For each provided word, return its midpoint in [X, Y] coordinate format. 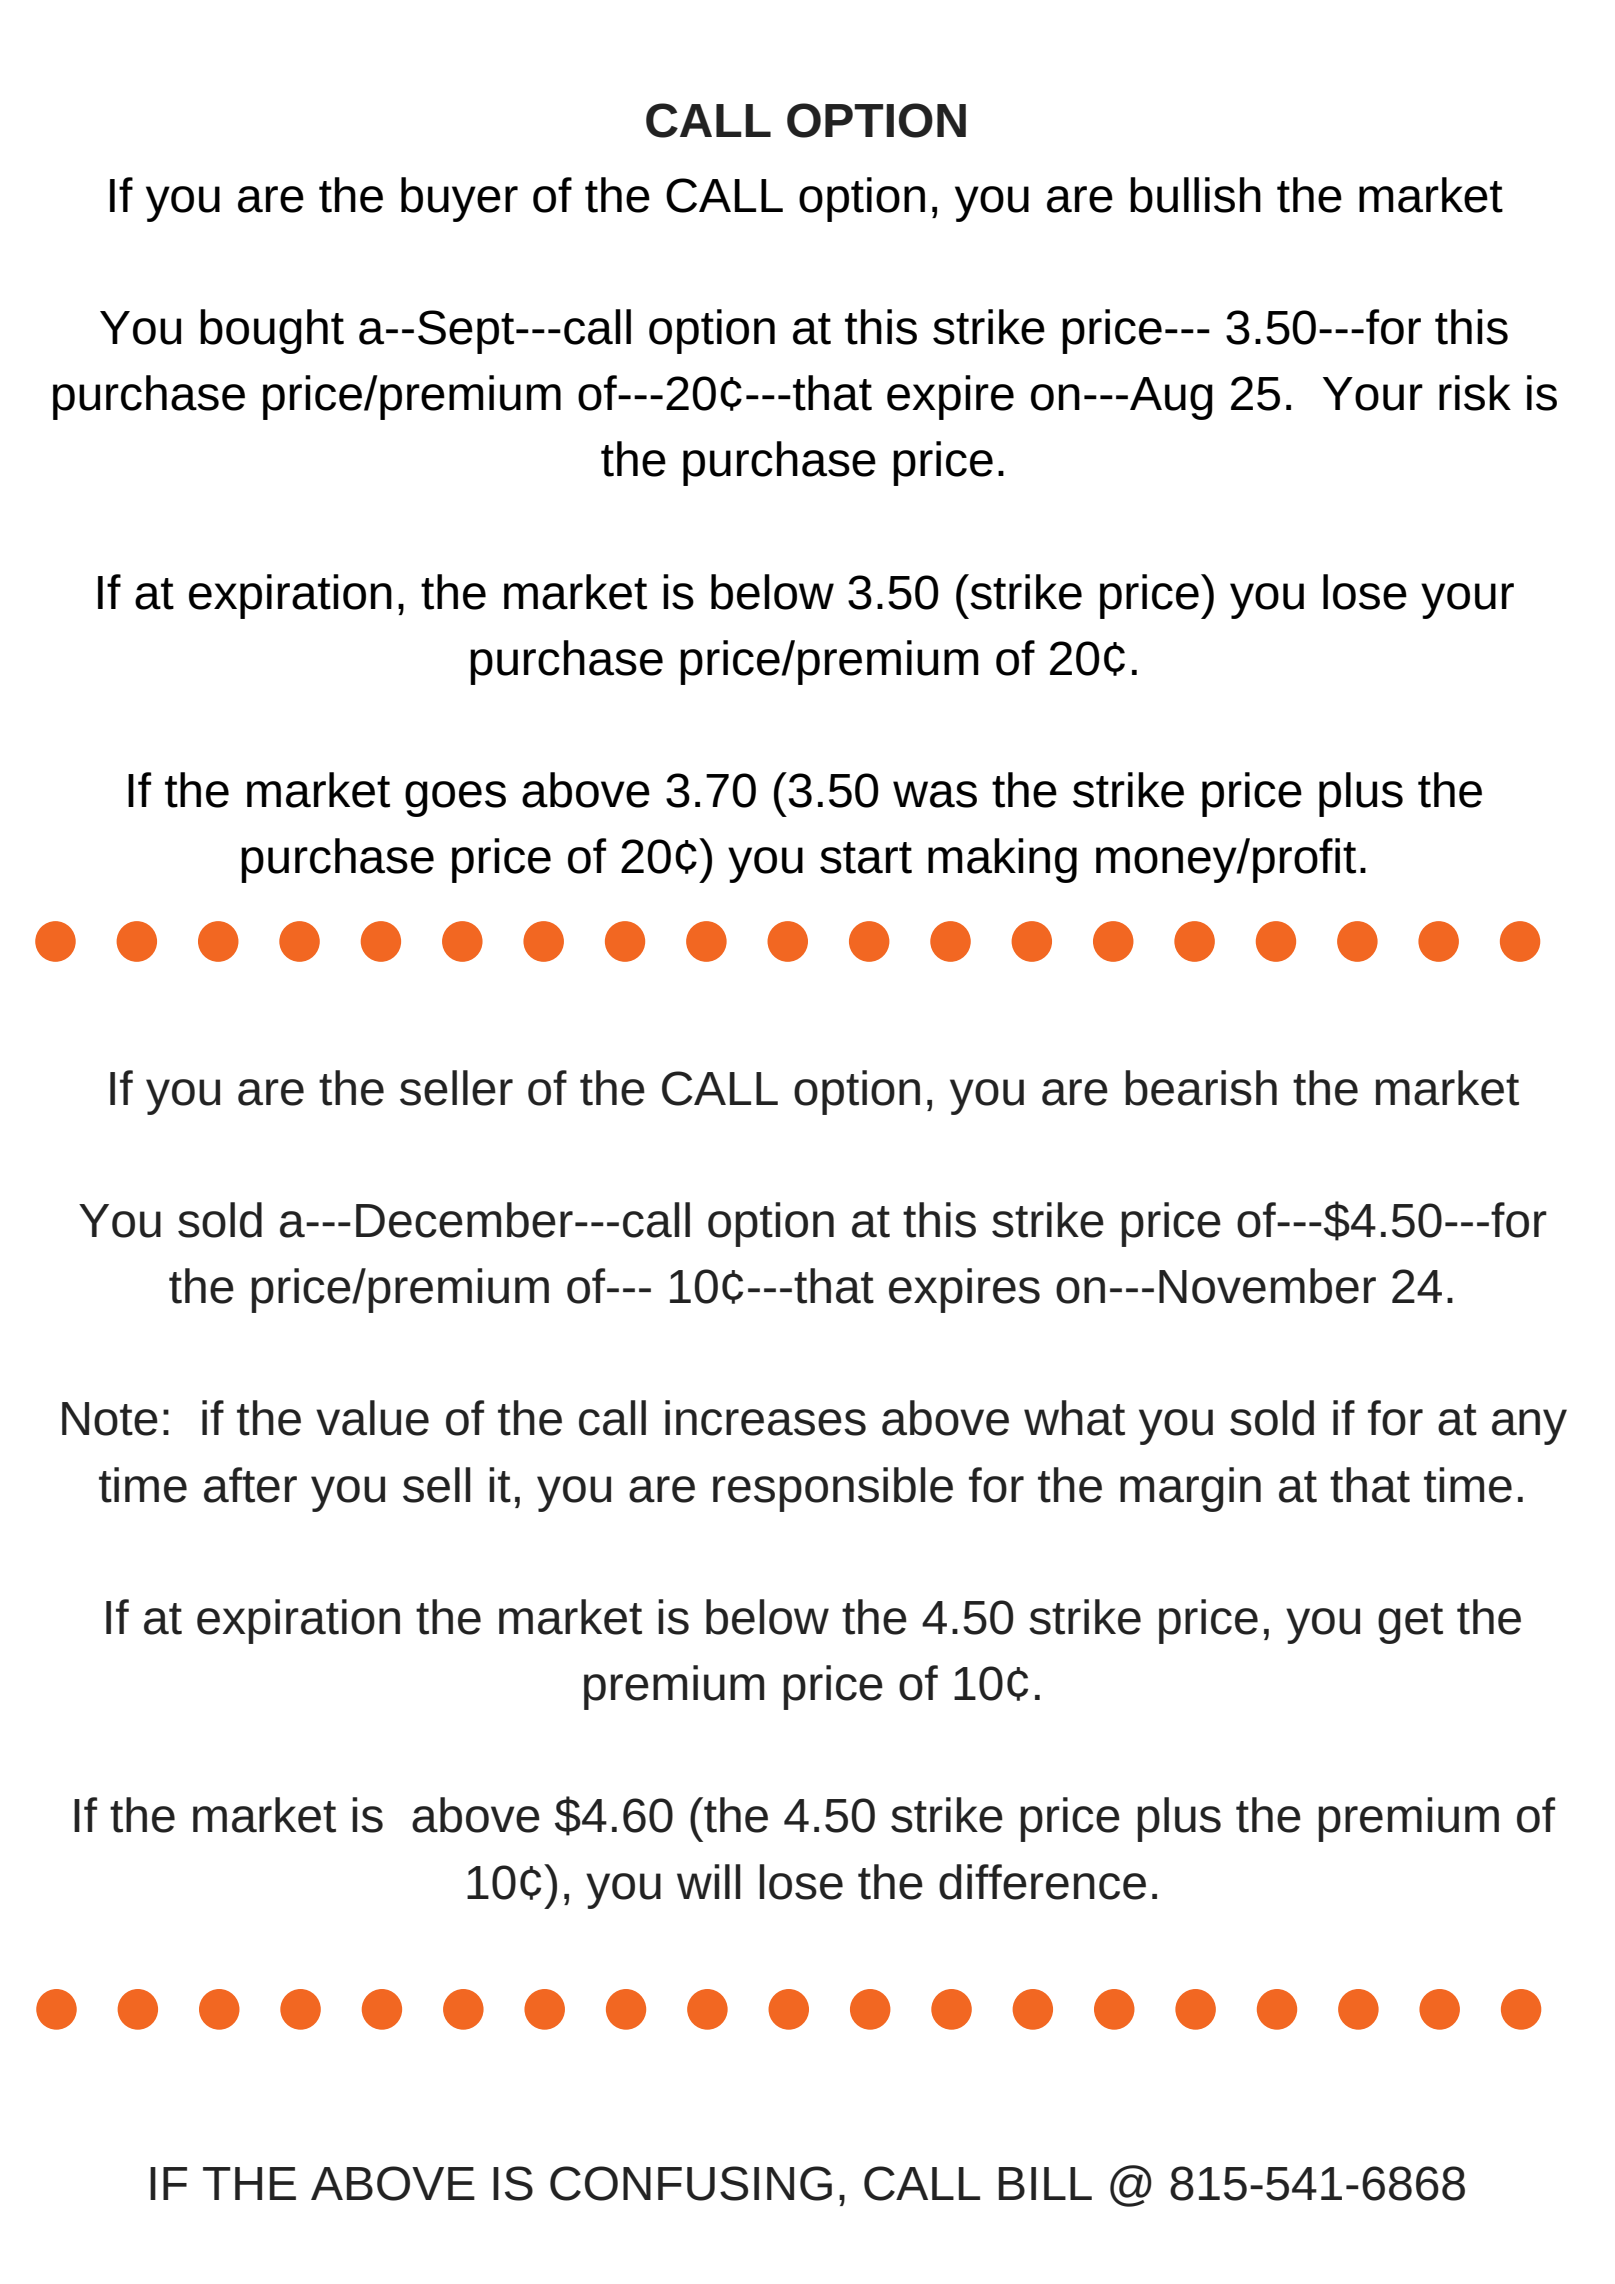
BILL [1045, 2183]
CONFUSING [691, 2183]
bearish [1201, 1088]
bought [272, 331]
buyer [459, 199]
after [250, 1485]
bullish [1195, 195]
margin [1190, 1489]
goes [455, 799]
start [866, 858]
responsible [833, 1489]
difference [1042, 1882]
